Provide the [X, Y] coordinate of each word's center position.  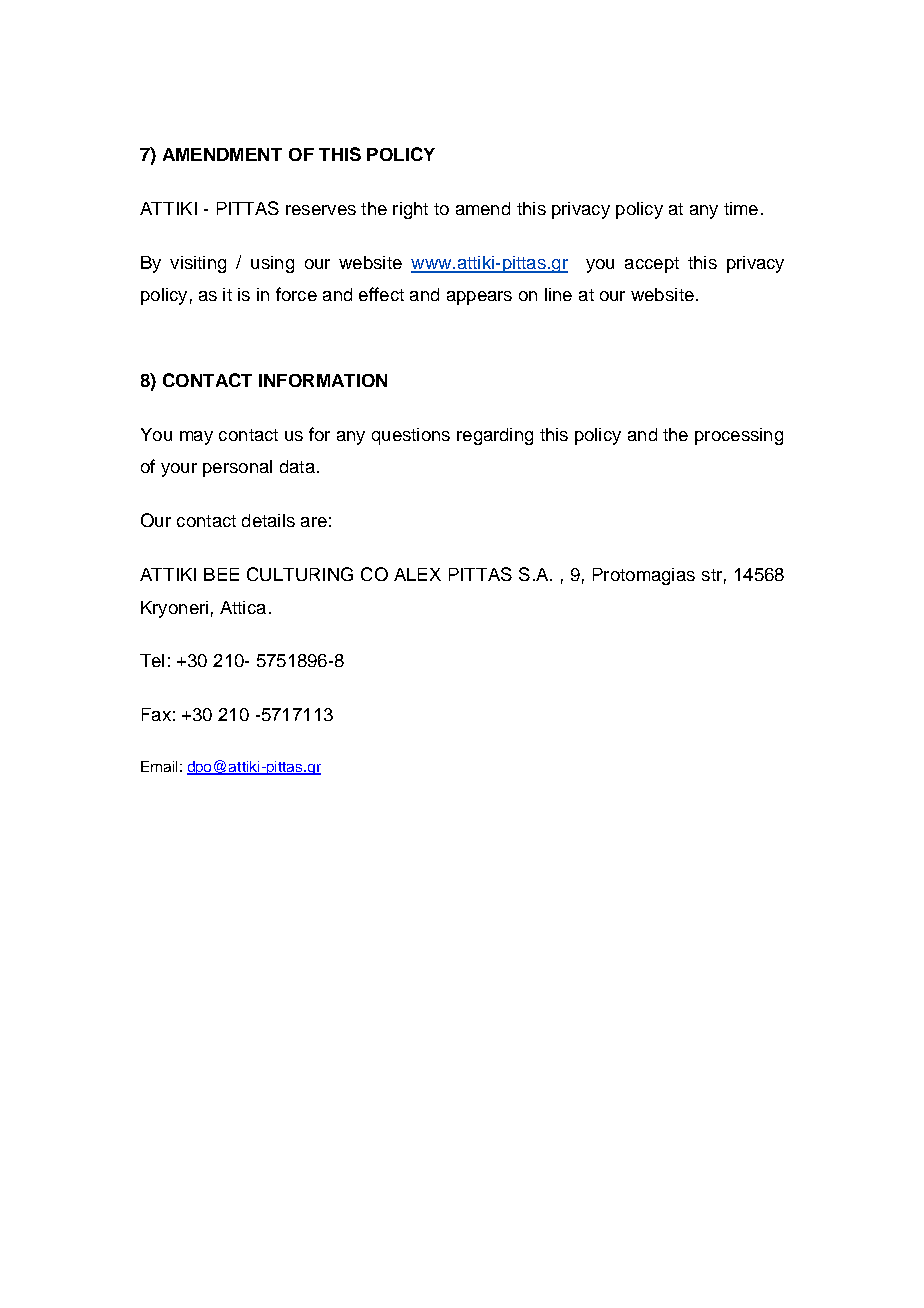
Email [159, 766]
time [741, 208]
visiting [198, 264]
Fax [156, 714]
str [712, 575]
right [410, 210]
